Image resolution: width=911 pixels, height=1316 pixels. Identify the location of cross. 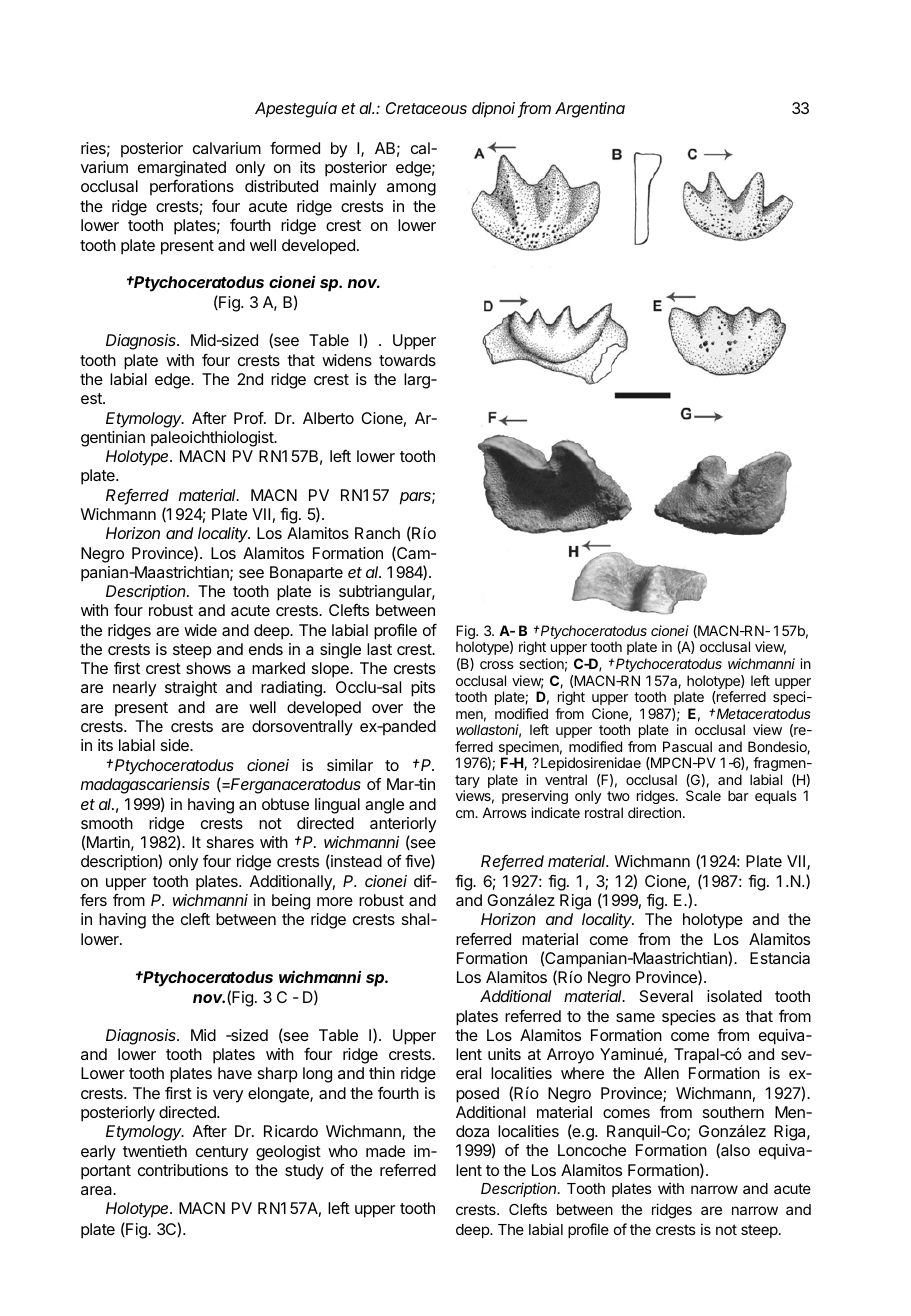
(497, 665).
